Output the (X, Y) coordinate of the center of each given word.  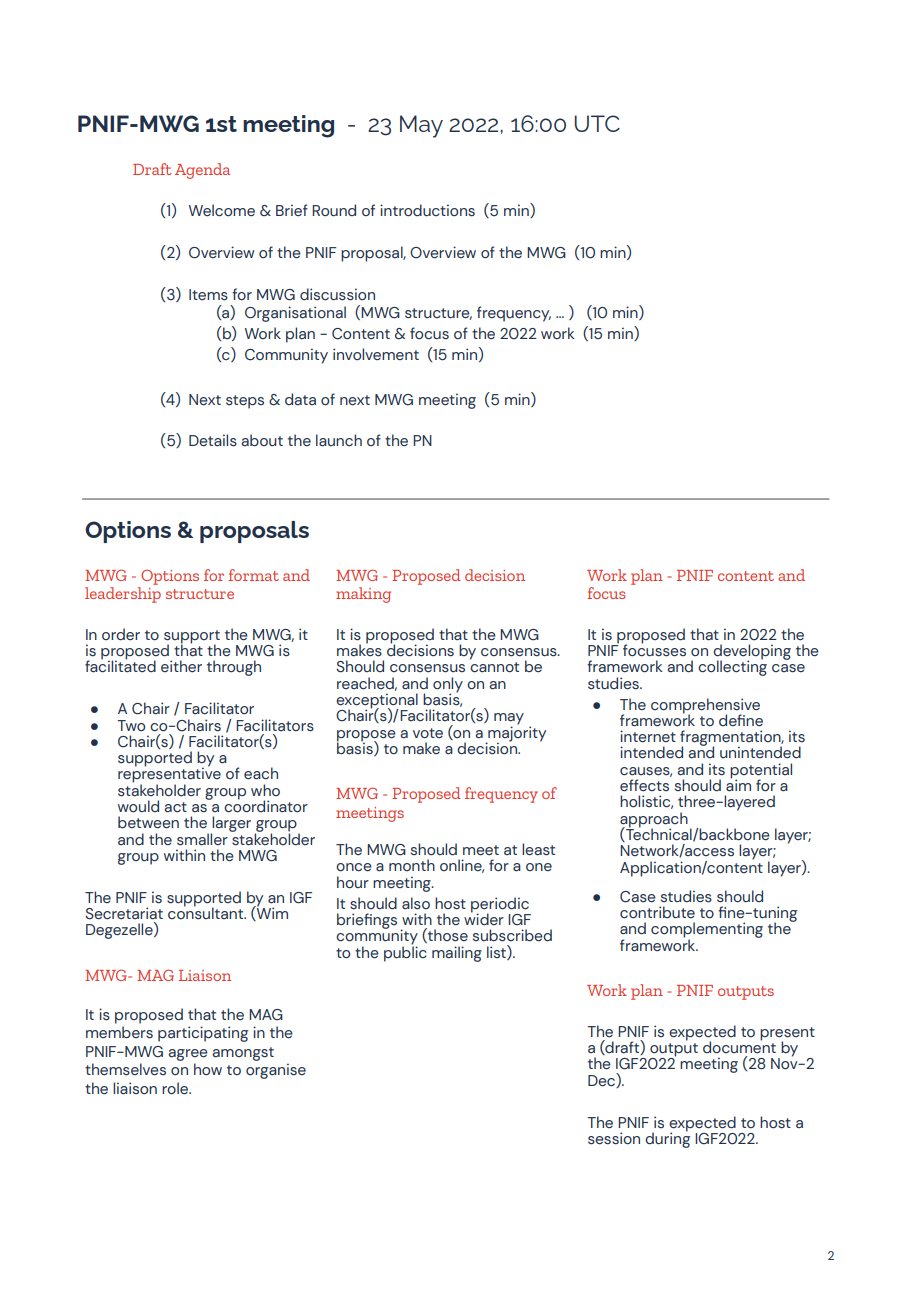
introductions (427, 210)
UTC (597, 123)
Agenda (202, 171)
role (176, 1088)
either (181, 666)
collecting (732, 667)
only (448, 686)
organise (276, 1071)
